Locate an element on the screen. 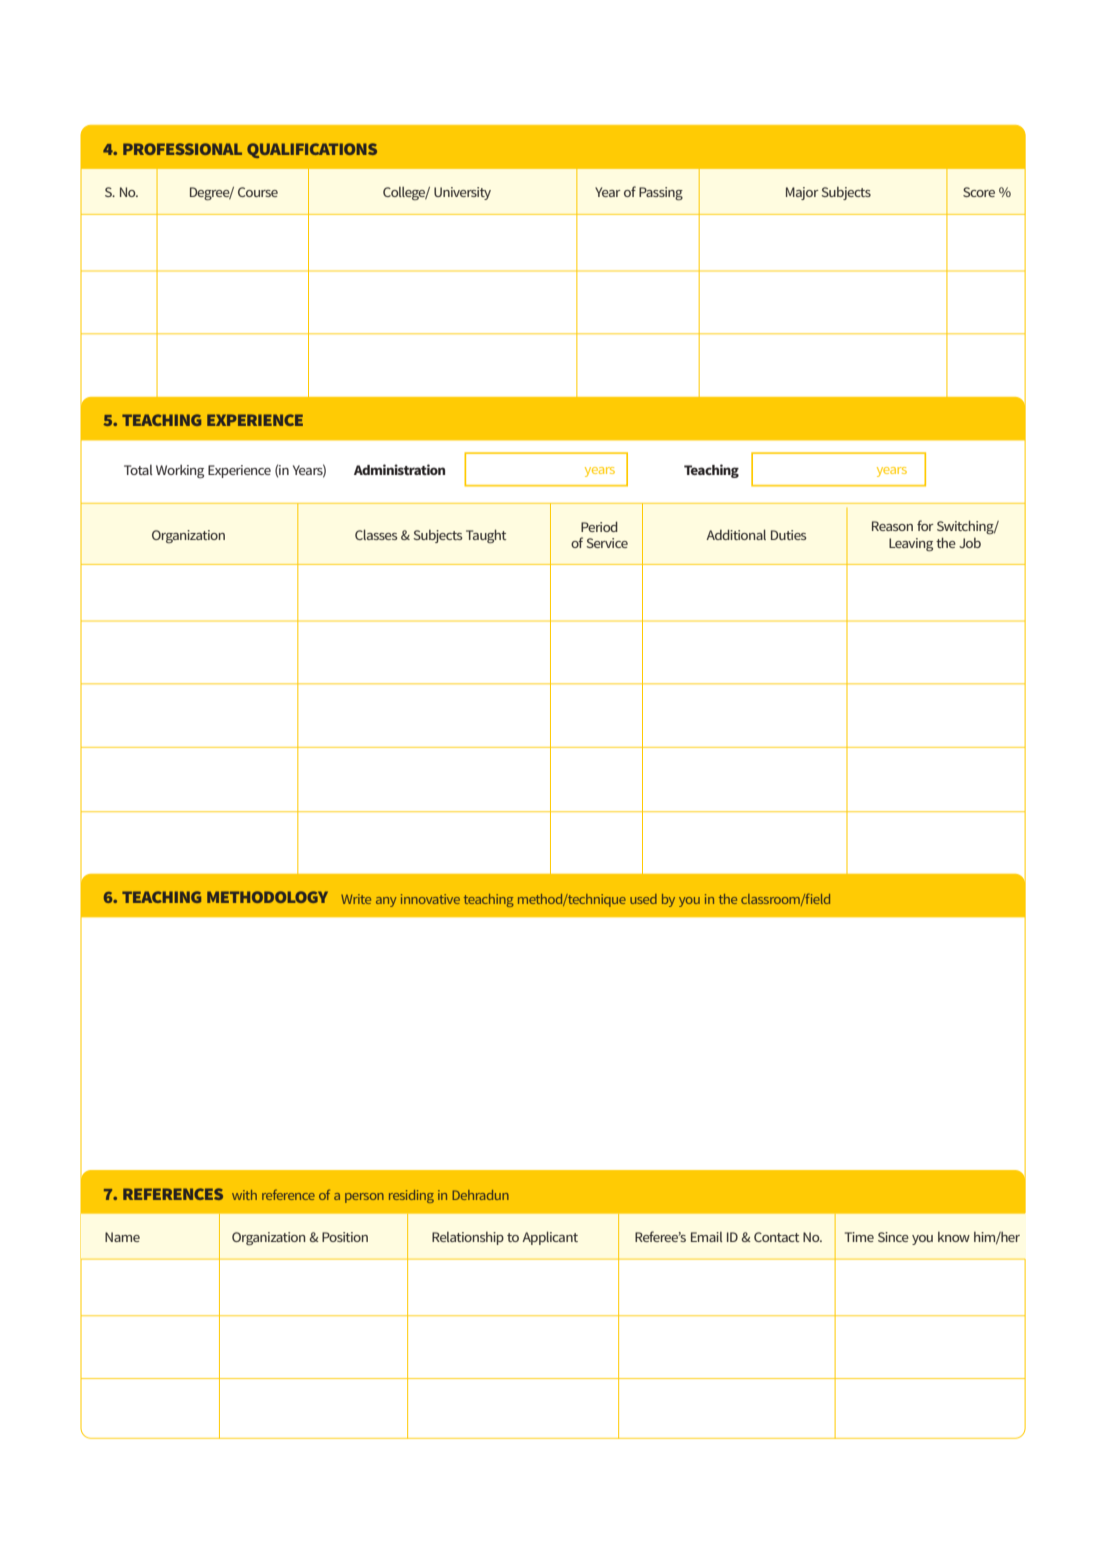  innovative is located at coordinates (430, 899).
